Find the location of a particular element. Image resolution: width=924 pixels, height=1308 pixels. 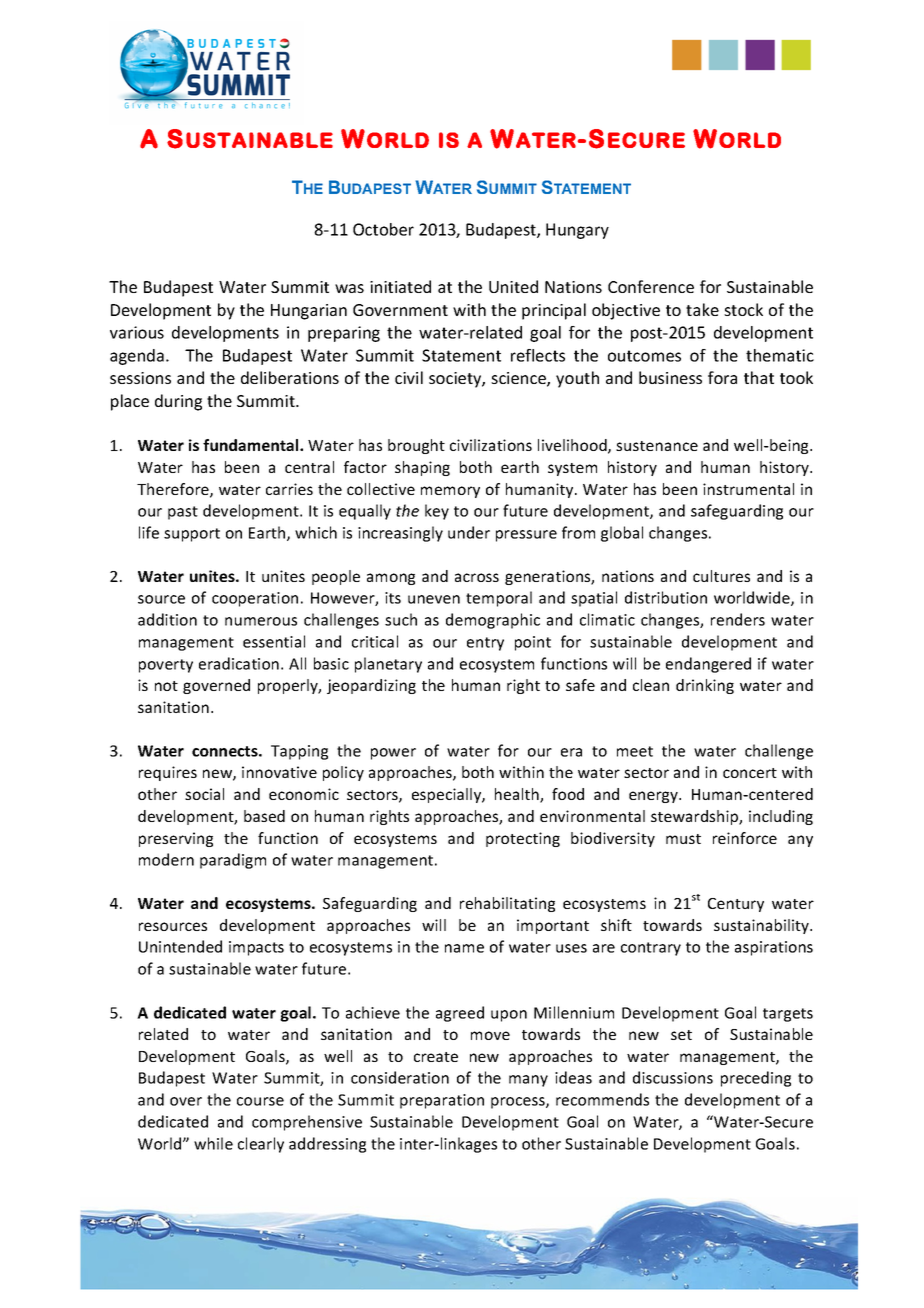

Tapping is located at coordinates (299, 752).
